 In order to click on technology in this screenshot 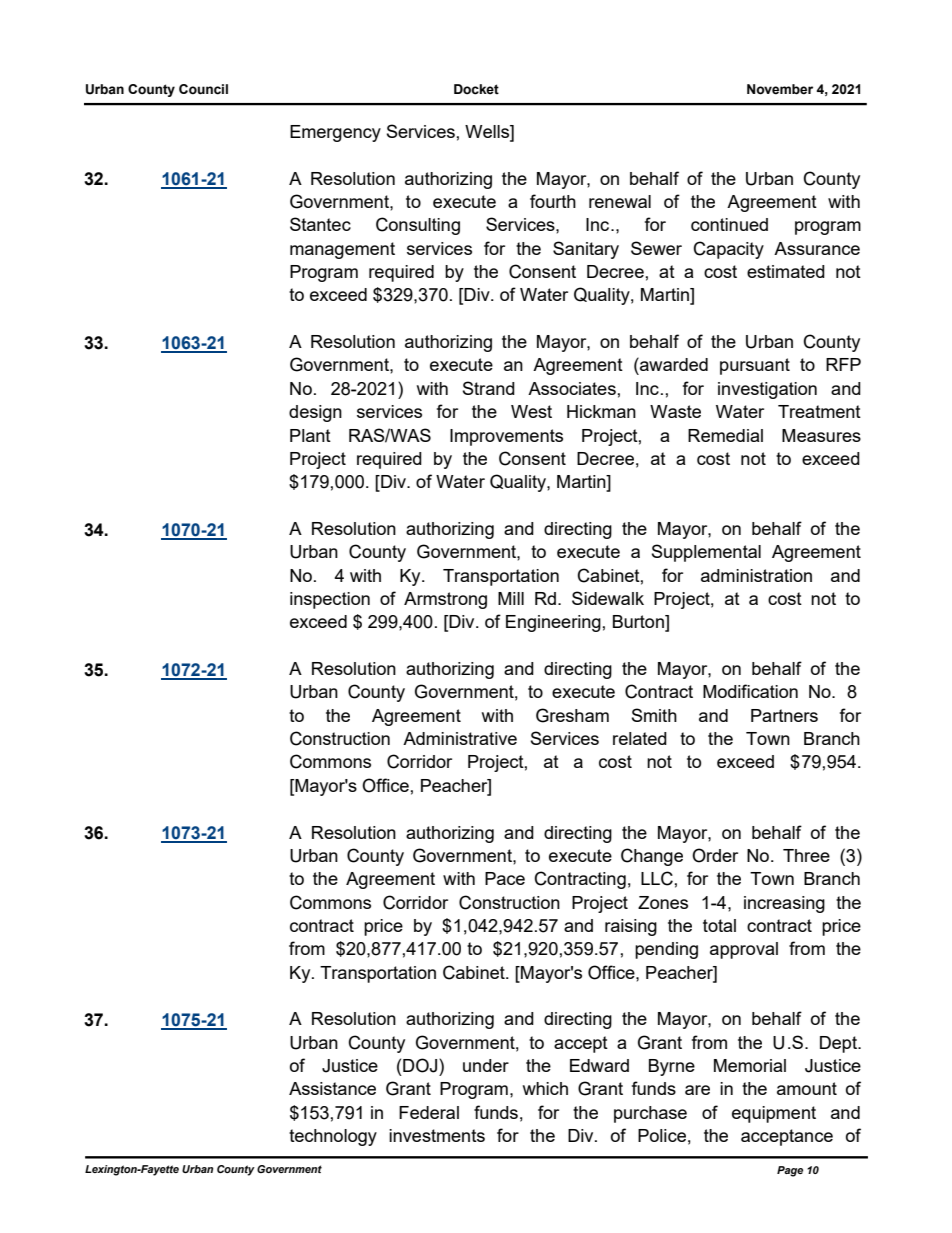, I will do `click(333, 1137)`.
